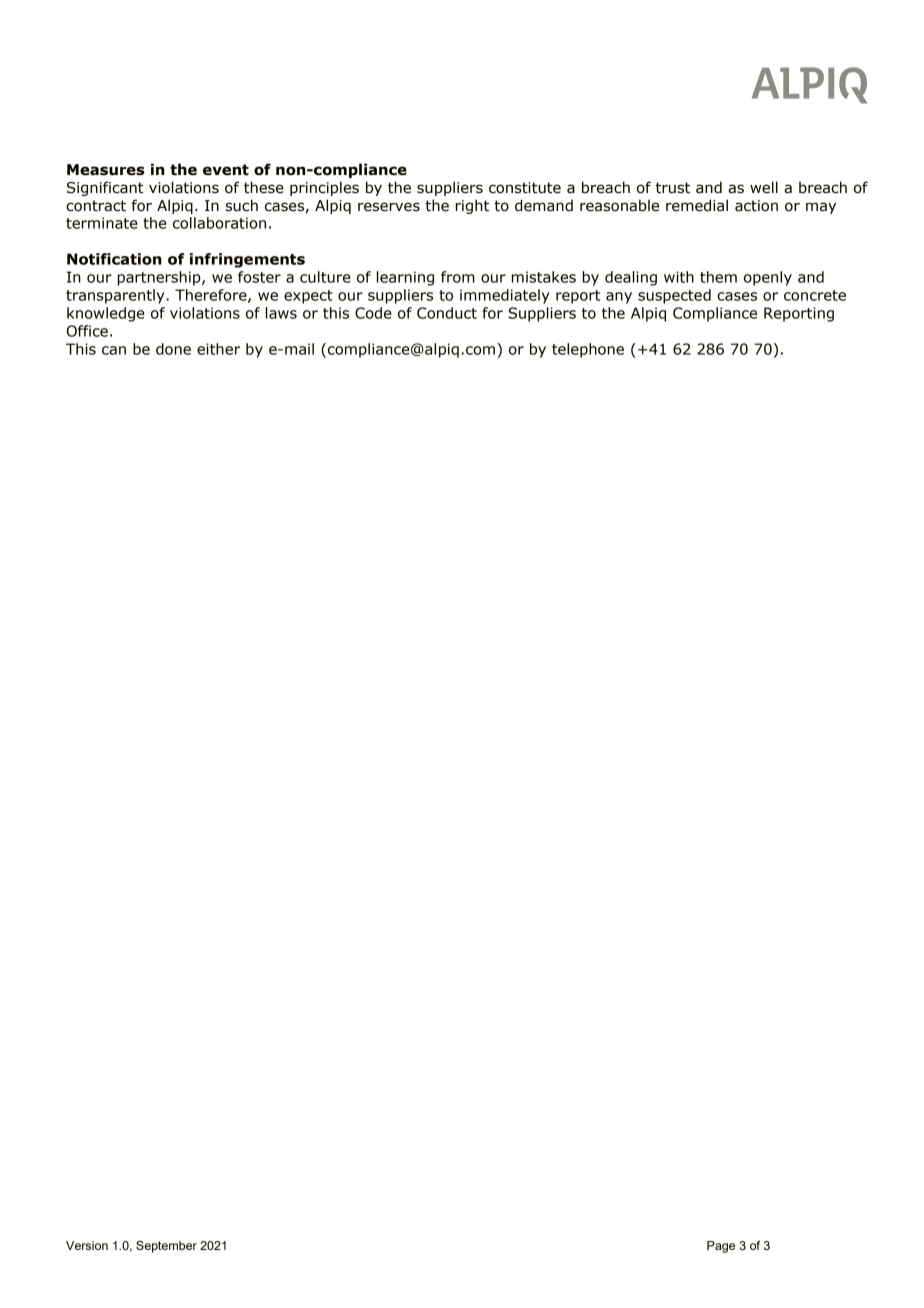  What do you see at coordinates (756, 206) in the screenshot?
I see `action` at bounding box center [756, 206].
